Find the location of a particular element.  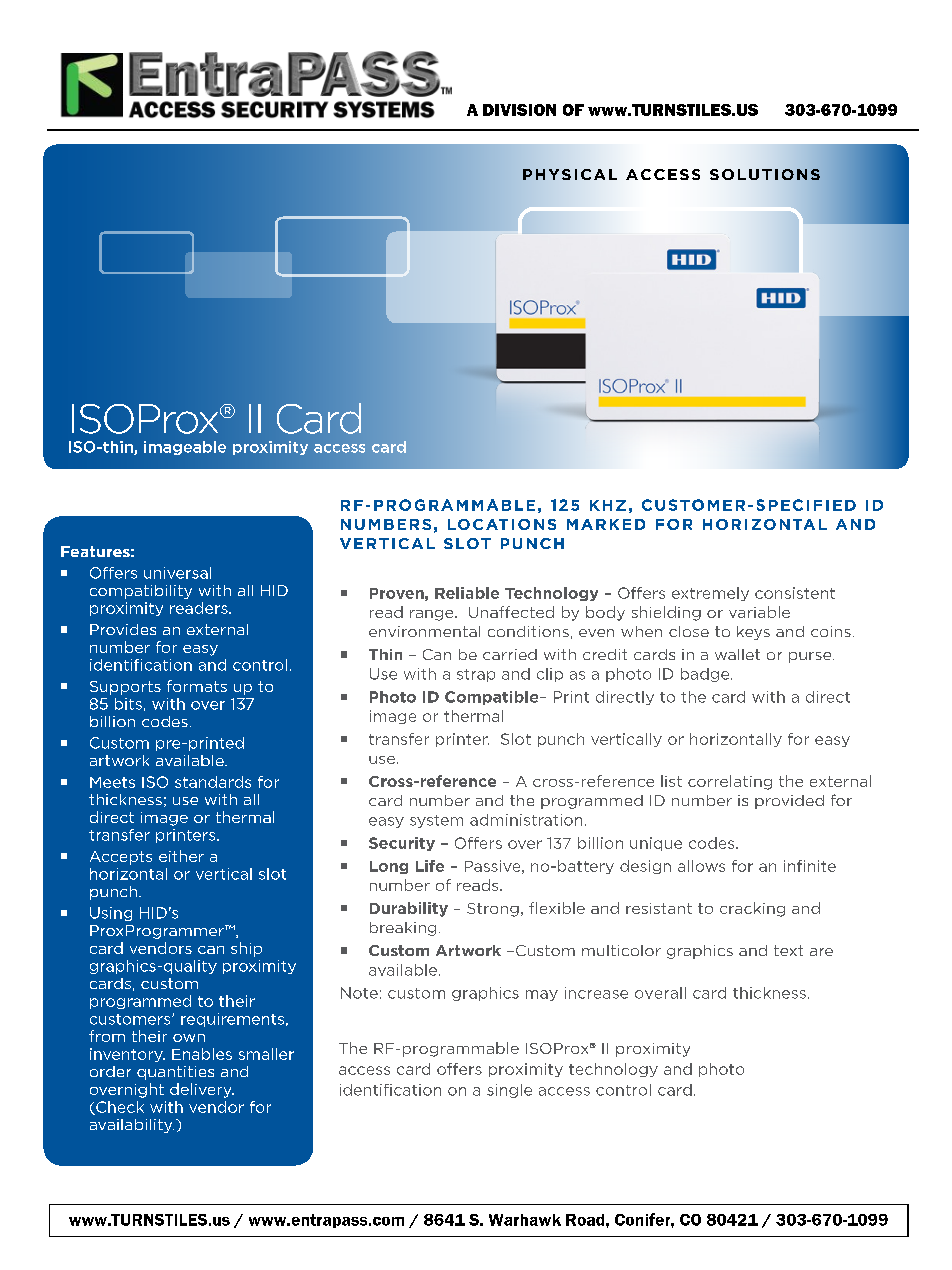

variable is located at coordinates (759, 612).
